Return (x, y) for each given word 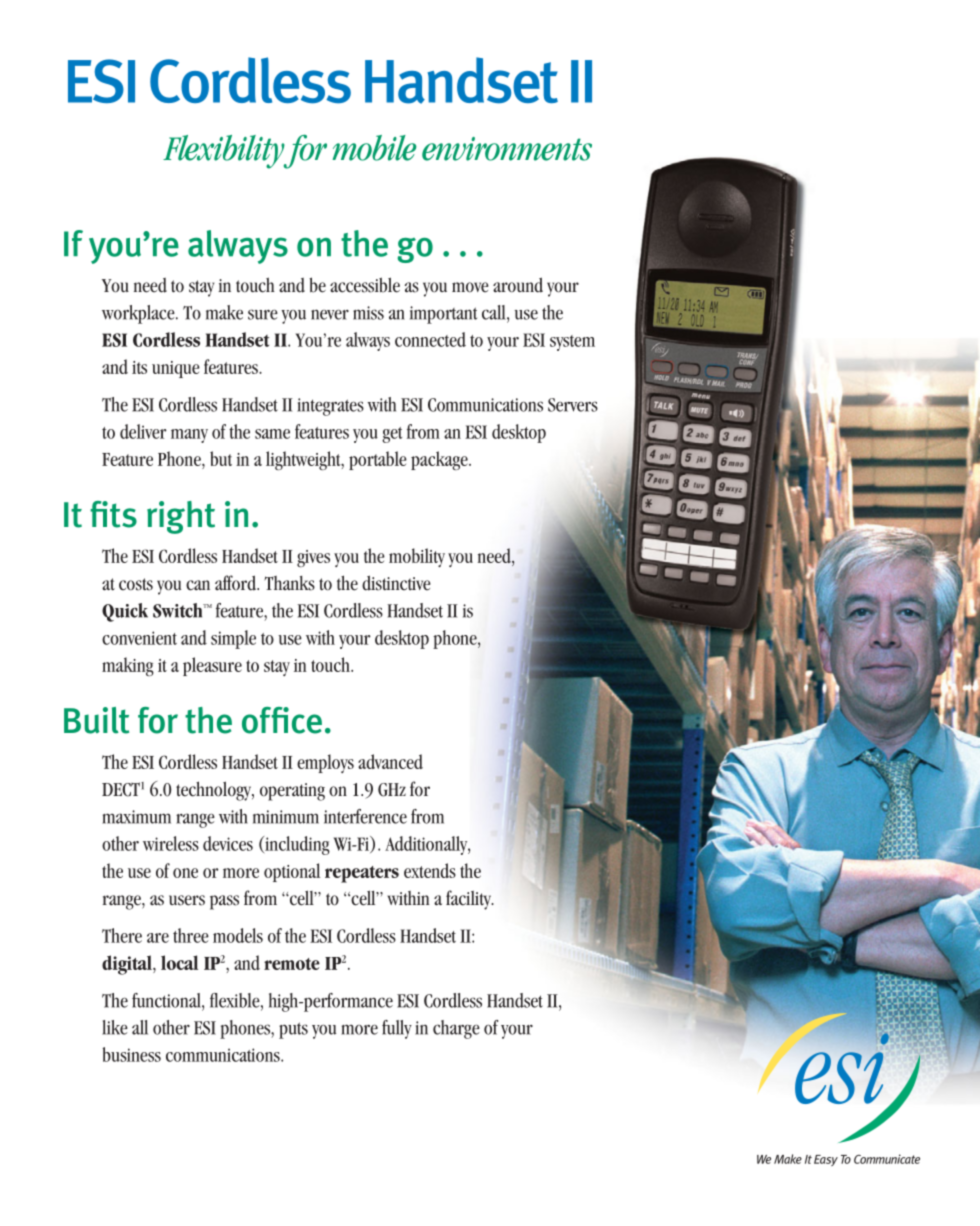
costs (136, 584)
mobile (374, 148)
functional (167, 1001)
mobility (417, 557)
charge (456, 1029)
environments (507, 149)
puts (293, 1030)
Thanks (289, 583)
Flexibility (225, 152)
